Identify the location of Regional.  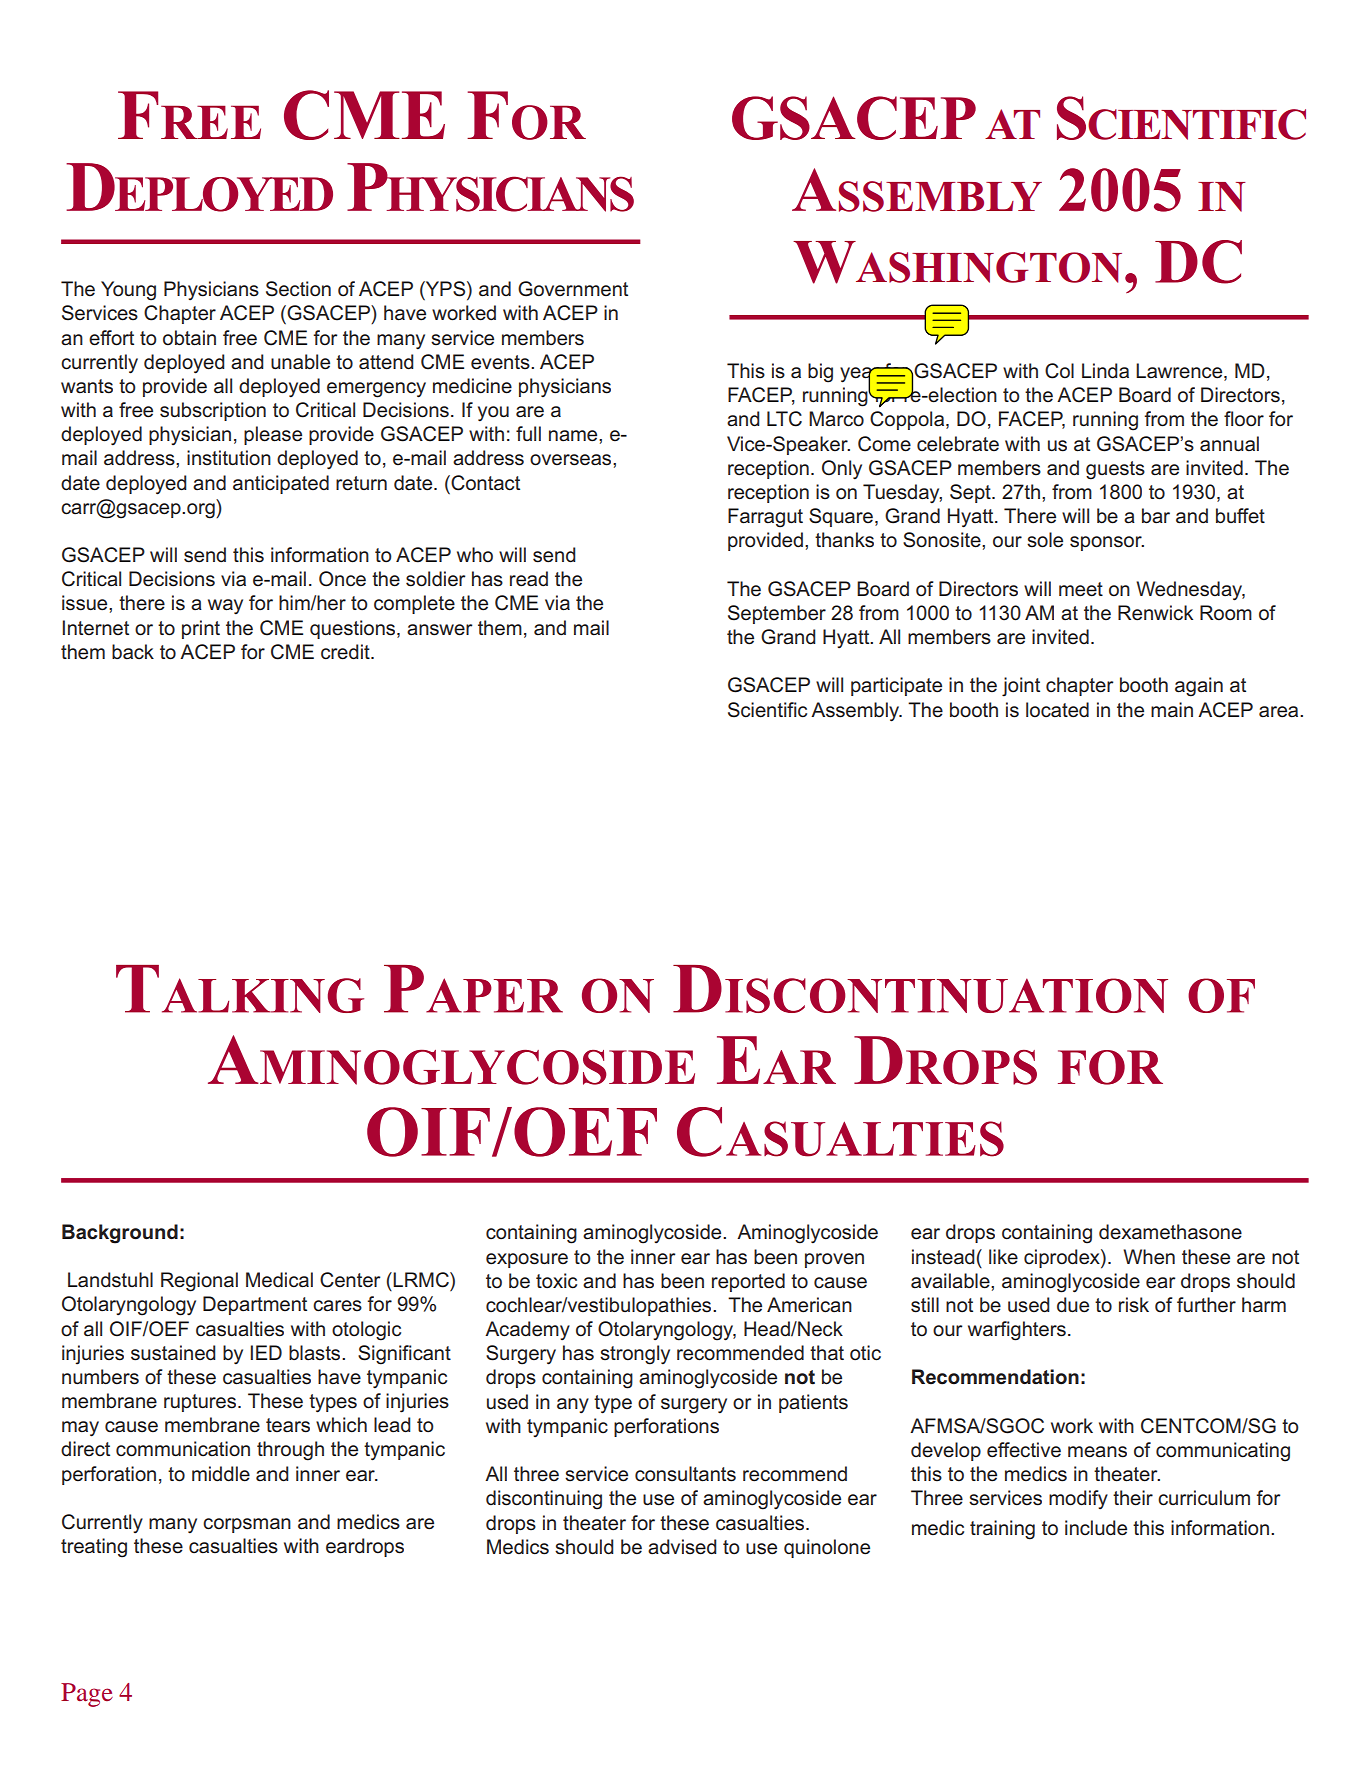
(199, 1282).
